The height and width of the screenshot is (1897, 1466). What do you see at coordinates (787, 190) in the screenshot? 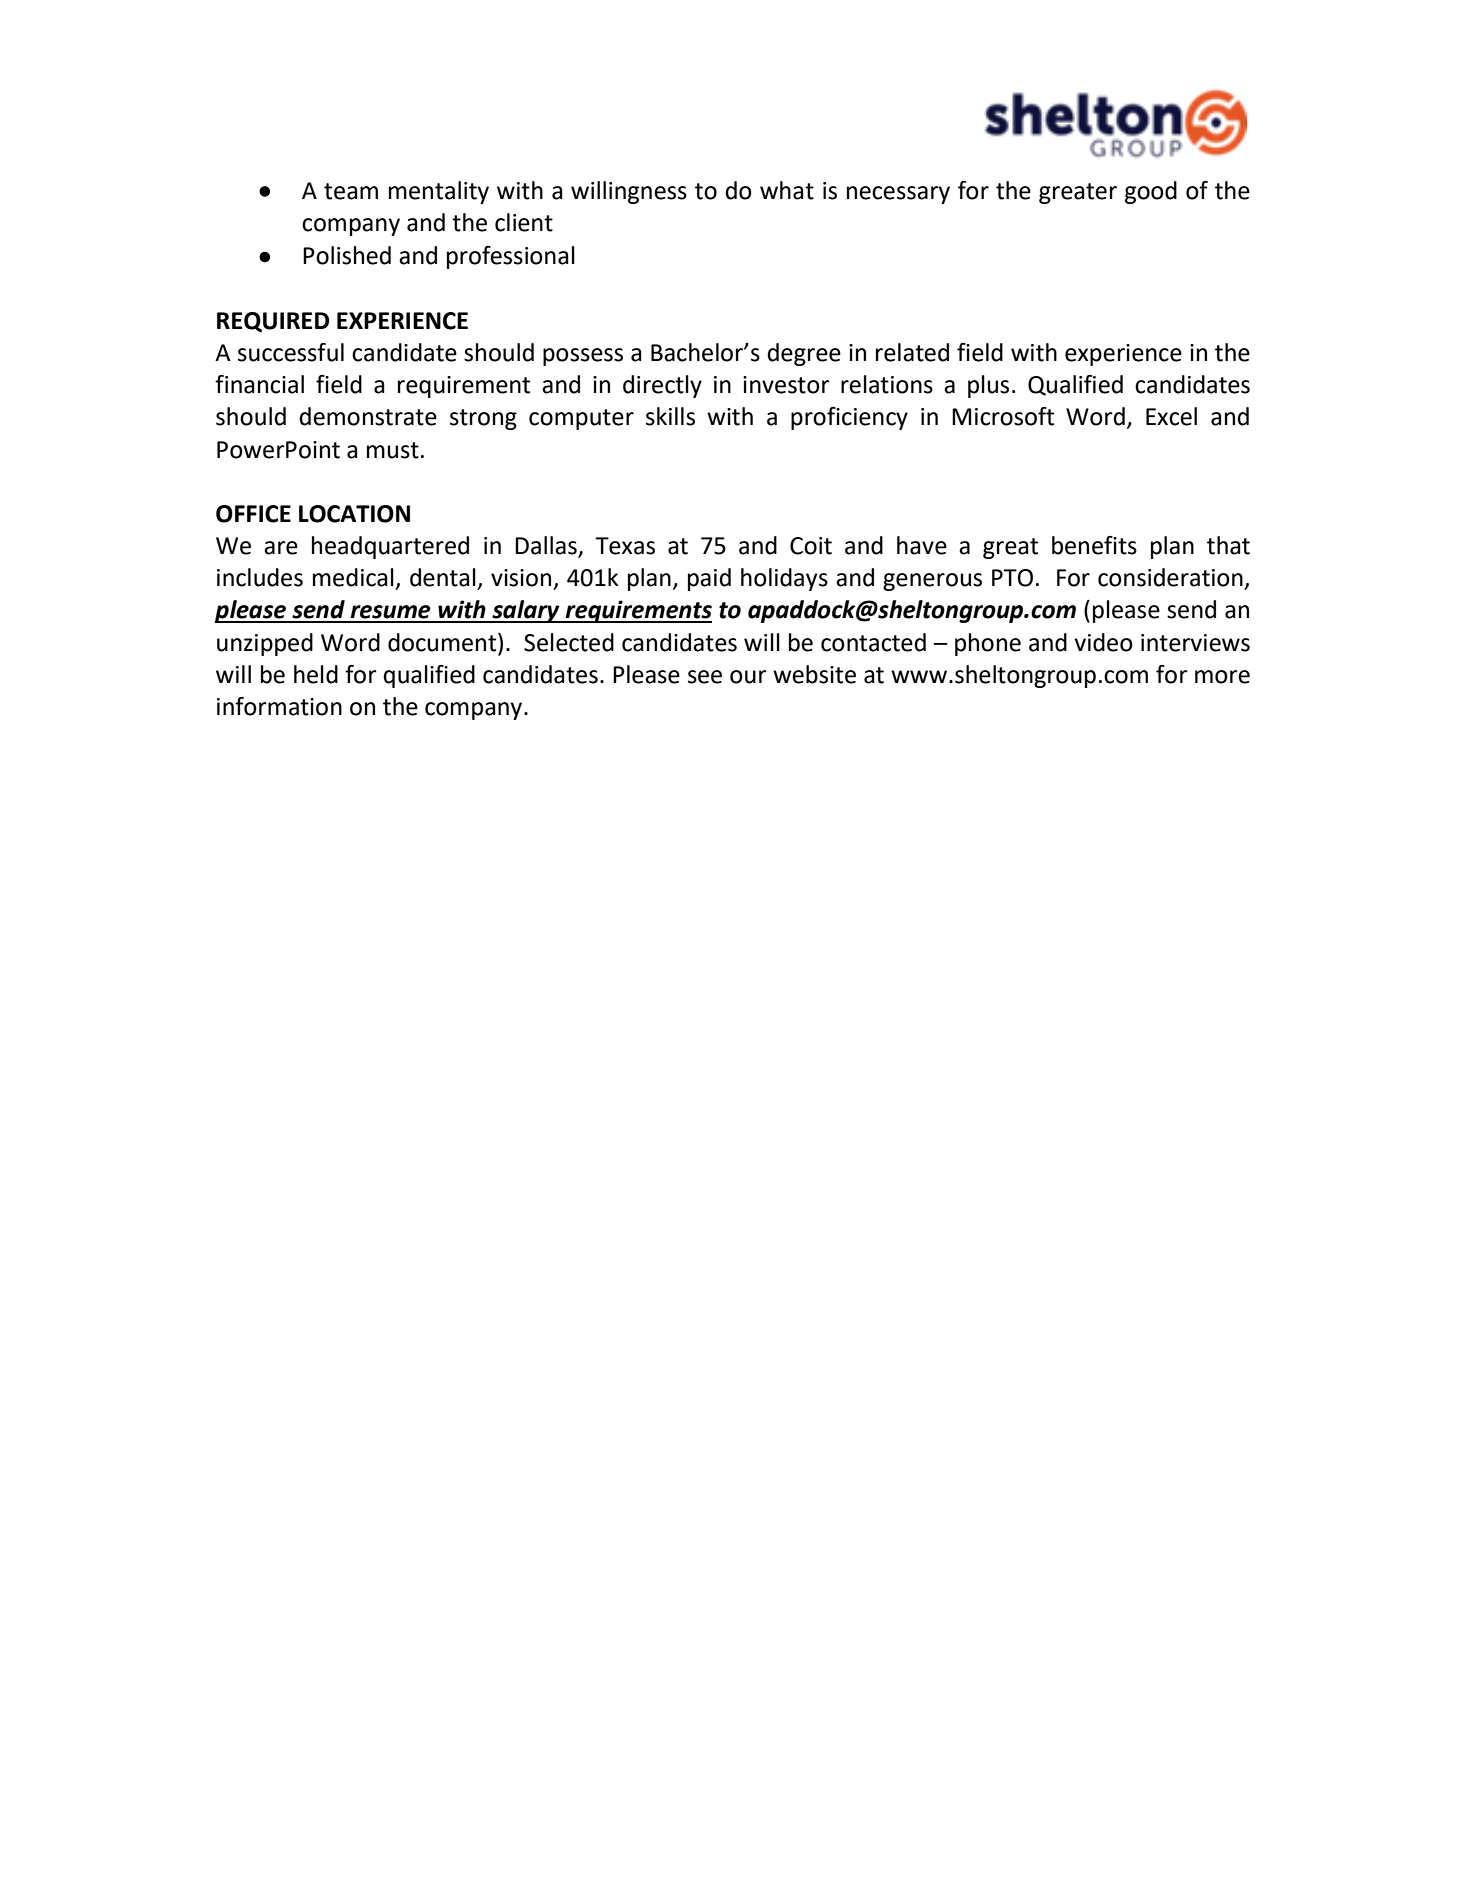
I see `what` at bounding box center [787, 190].
